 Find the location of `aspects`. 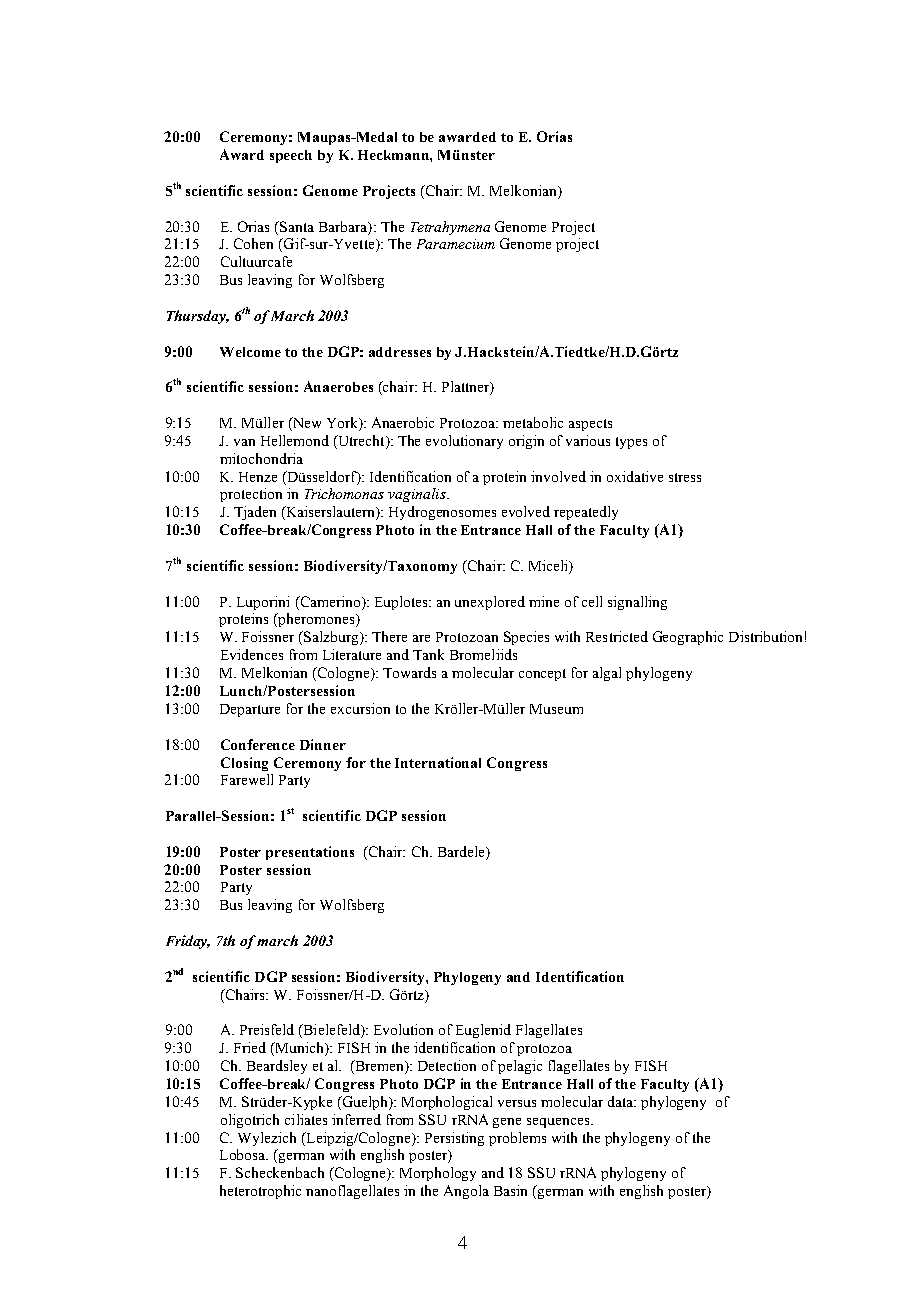

aspects is located at coordinates (590, 425).
